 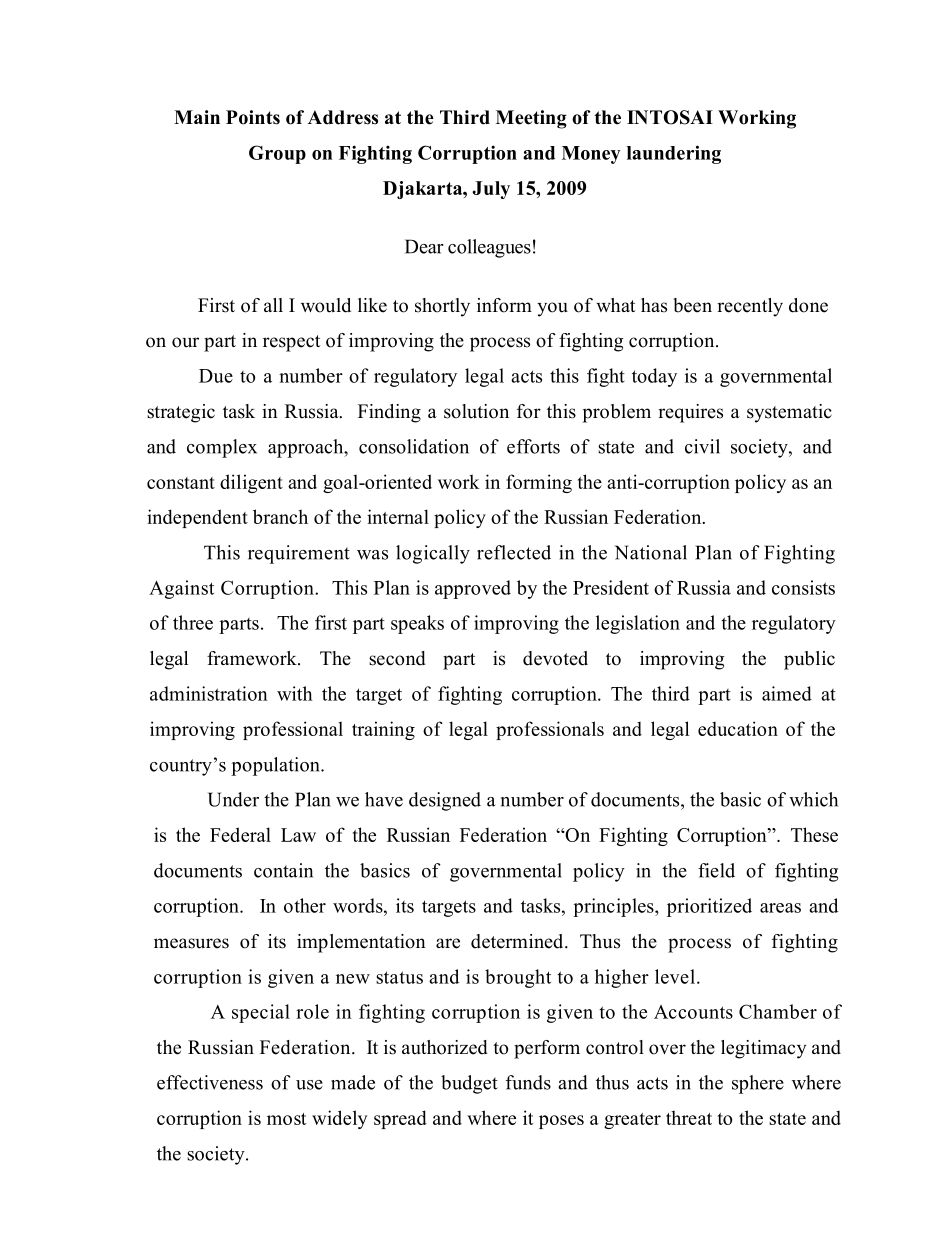 What do you see at coordinates (758, 1084) in the page?
I see `sphere` at bounding box center [758, 1084].
